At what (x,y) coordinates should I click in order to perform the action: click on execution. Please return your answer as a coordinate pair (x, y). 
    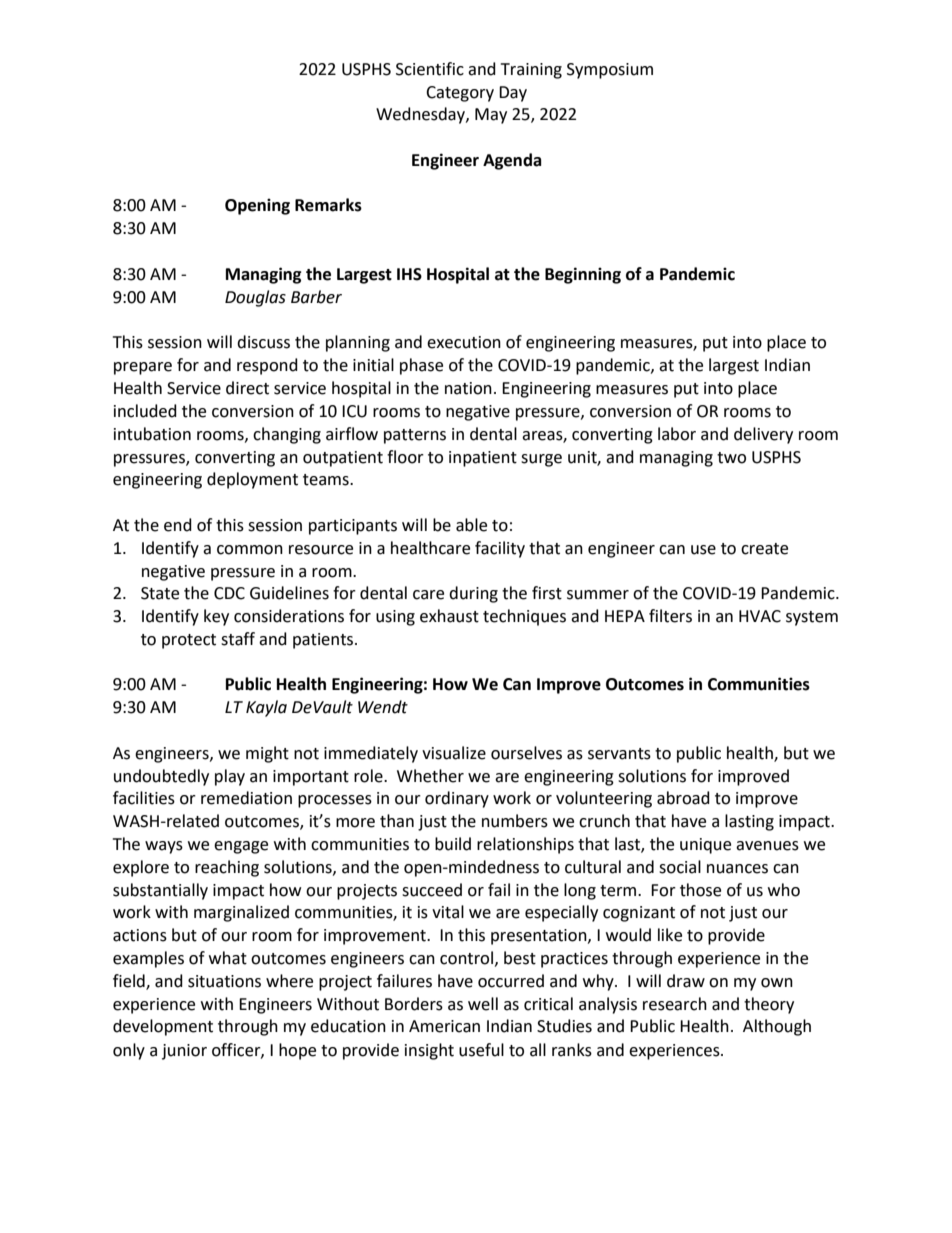
    Looking at the image, I should click on (464, 342).
